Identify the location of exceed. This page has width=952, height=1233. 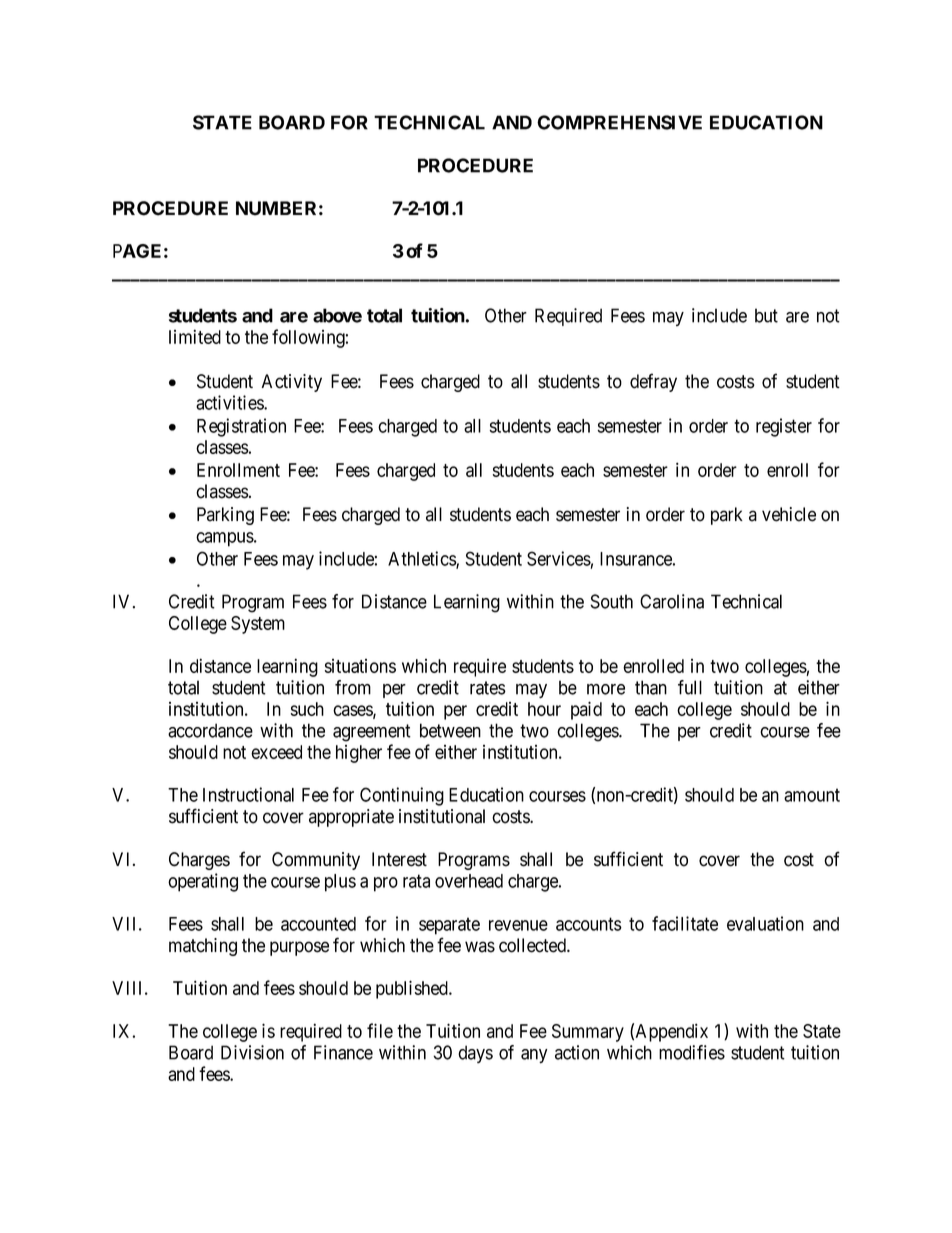
(276, 752).
